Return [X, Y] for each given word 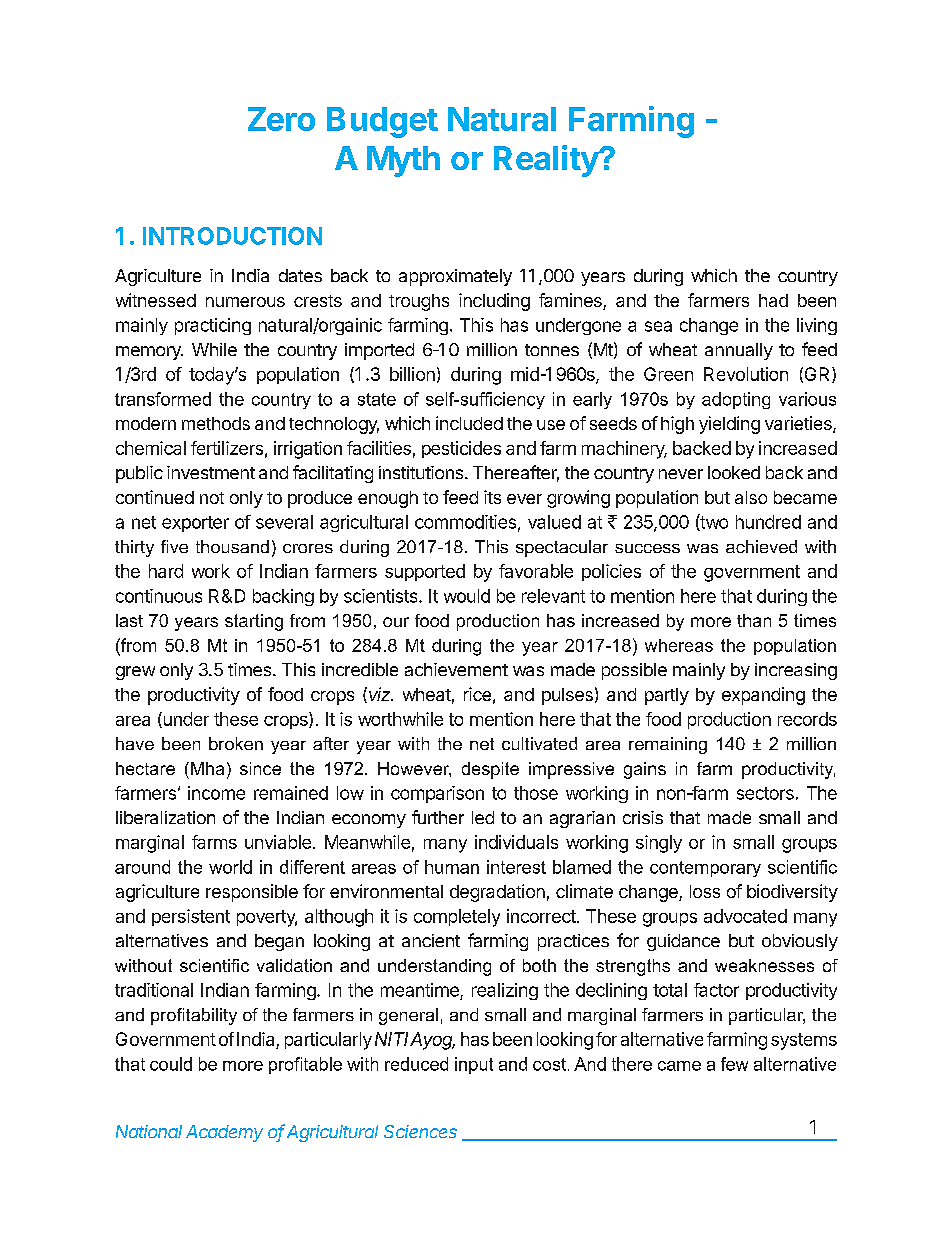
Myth [403, 161]
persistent [191, 917]
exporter [195, 524]
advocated [745, 916]
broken [236, 743]
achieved [761, 546]
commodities [465, 522]
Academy [224, 1133]
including [494, 302]
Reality [547, 161]
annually [739, 351]
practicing [213, 326]
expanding [763, 696]
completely [457, 918]
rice [477, 694]
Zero [281, 119]
